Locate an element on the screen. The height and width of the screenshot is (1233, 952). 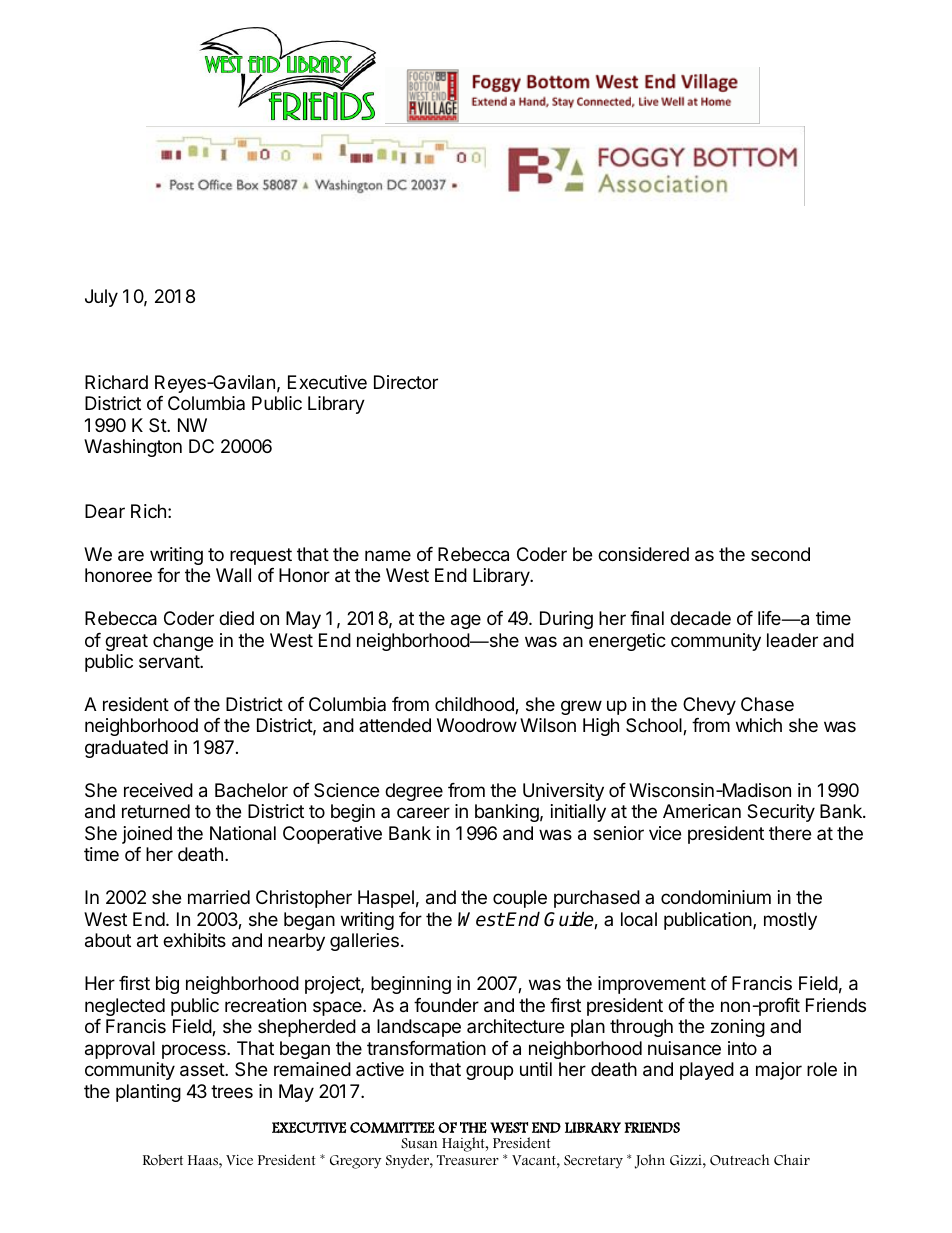
Outreach is located at coordinates (740, 1160).
